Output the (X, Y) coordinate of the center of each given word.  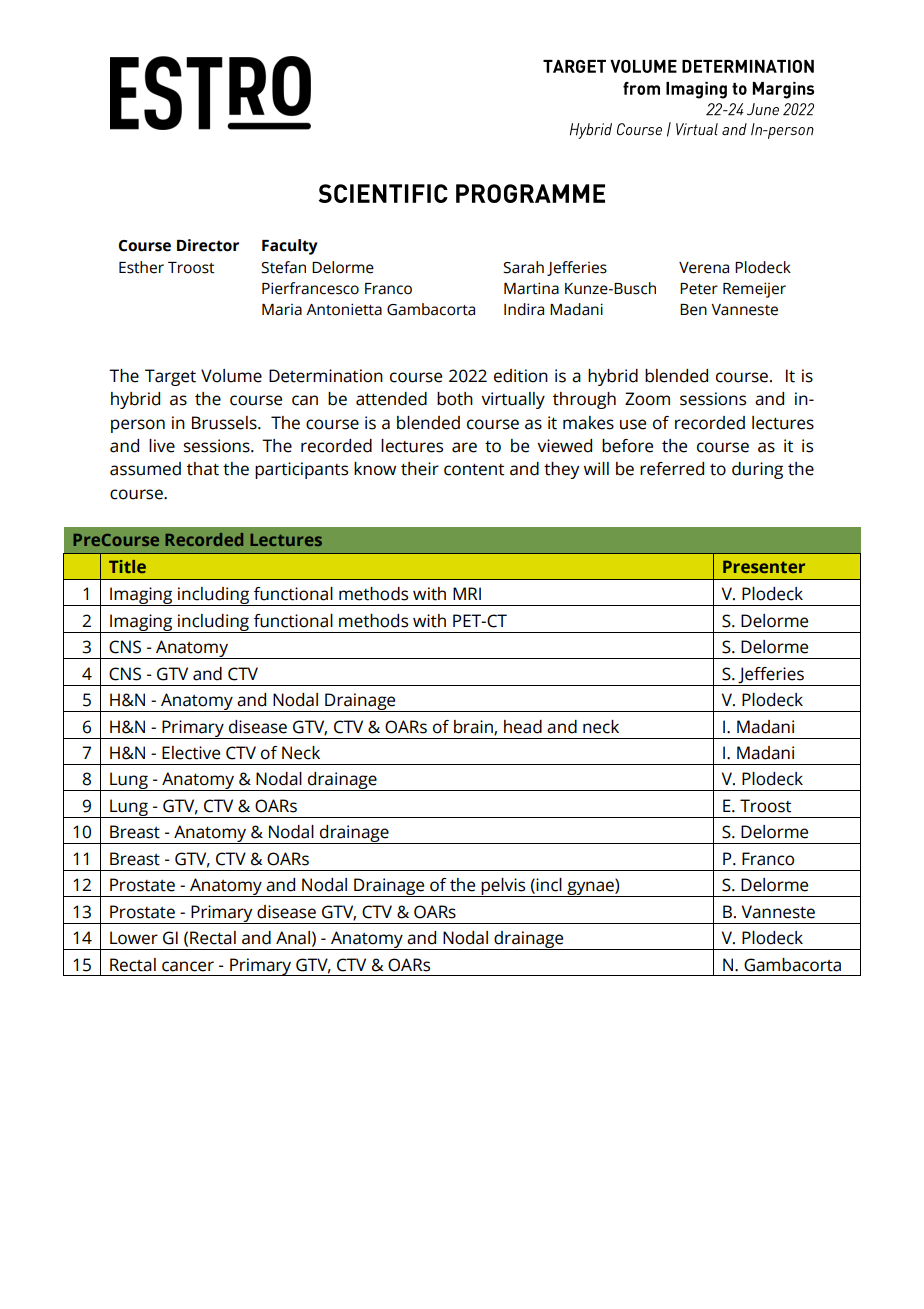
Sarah (523, 267)
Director (208, 245)
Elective (191, 753)
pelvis (504, 887)
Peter (699, 289)
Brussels (225, 423)
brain (474, 727)
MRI (467, 593)
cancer (188, 966)
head (523, 727)
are (464, 447)
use (633, 424)
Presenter (764, 566)
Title (127, 566)
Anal (293, 938)
